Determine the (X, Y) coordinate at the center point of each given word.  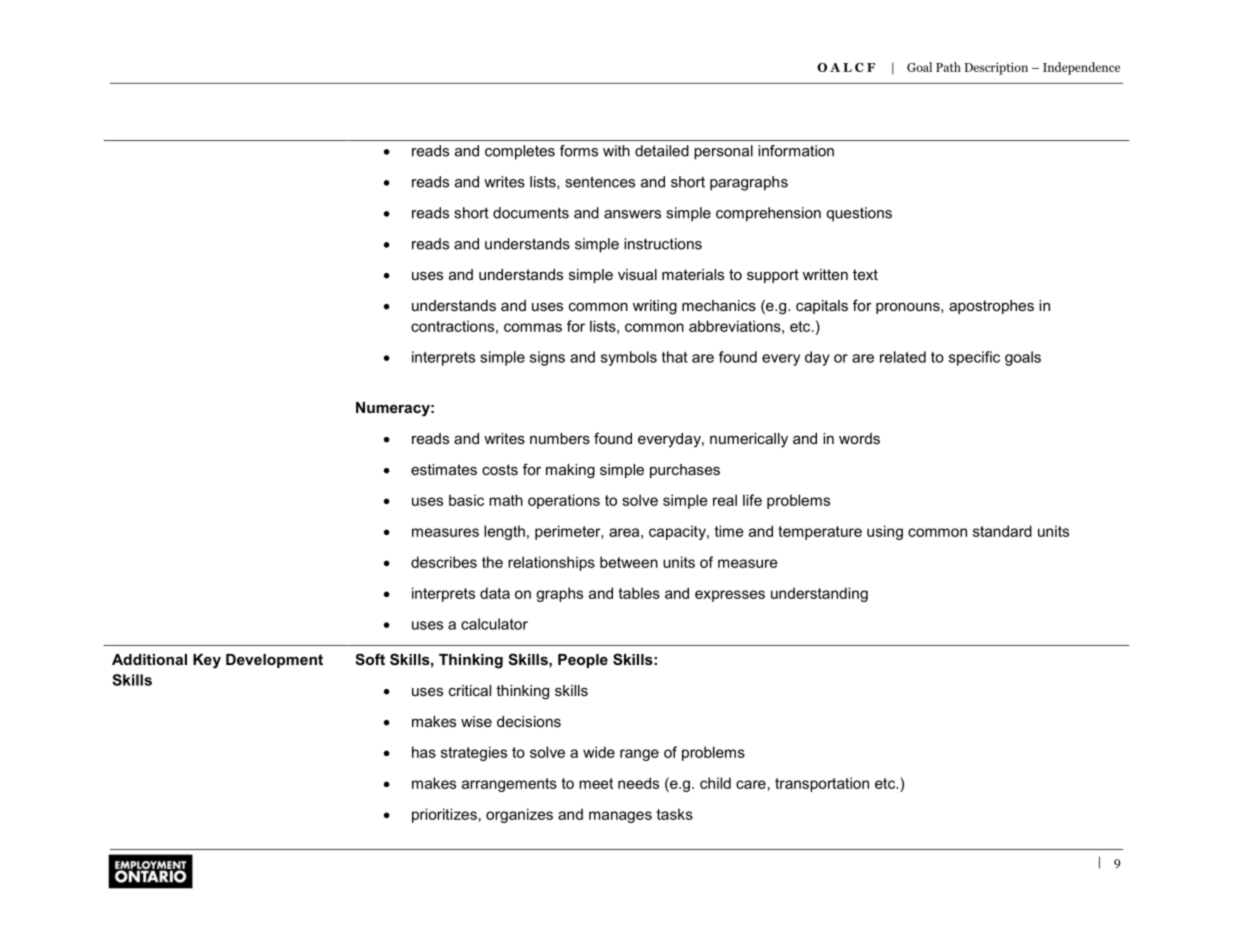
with (616, 151)
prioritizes (444, 815)
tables (639, 593)
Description (996, 68)
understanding (819, 594)
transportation (822, 784)
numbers (560, 438)
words (859, 438)
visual (637, 274)
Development (274, 661)
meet (596, 783)
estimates (444, 469)
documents (531, 213)
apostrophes (991, 307)
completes (520, 152)
